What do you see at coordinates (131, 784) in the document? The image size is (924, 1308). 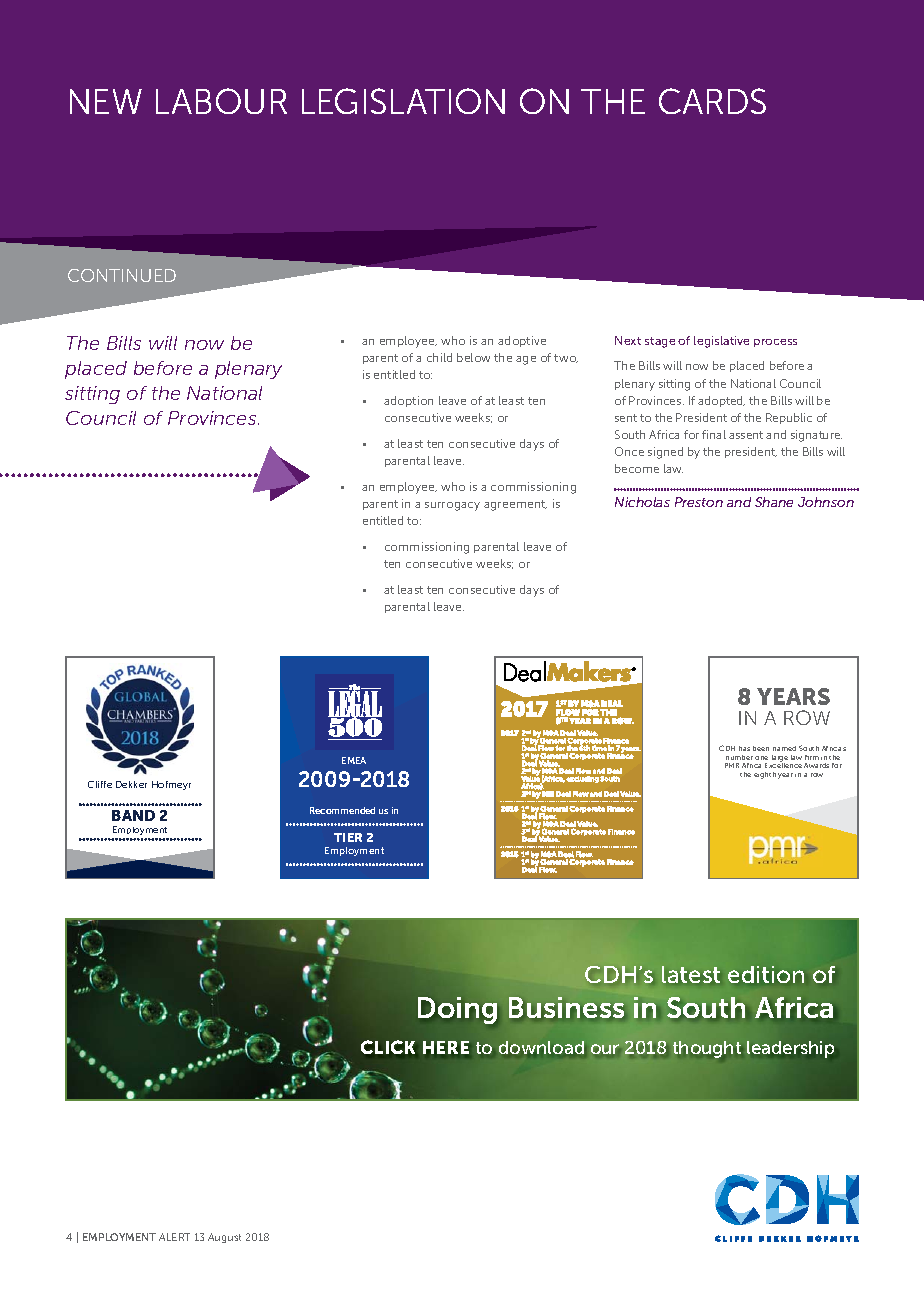 I see `Dekker` at bounding box center [131, 784].
